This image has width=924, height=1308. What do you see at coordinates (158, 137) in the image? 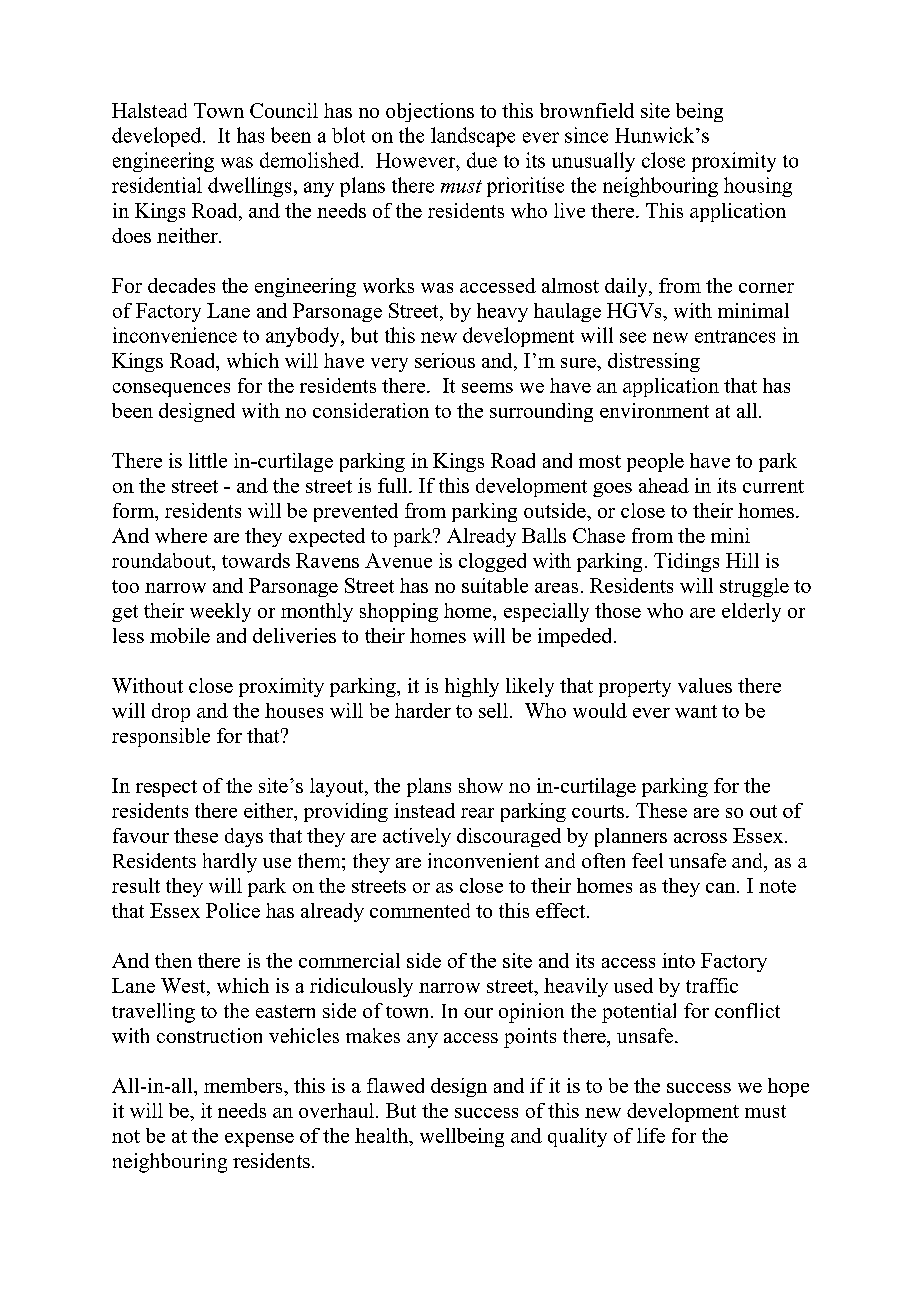
I see `developed` at bounding box center [158, 137].
